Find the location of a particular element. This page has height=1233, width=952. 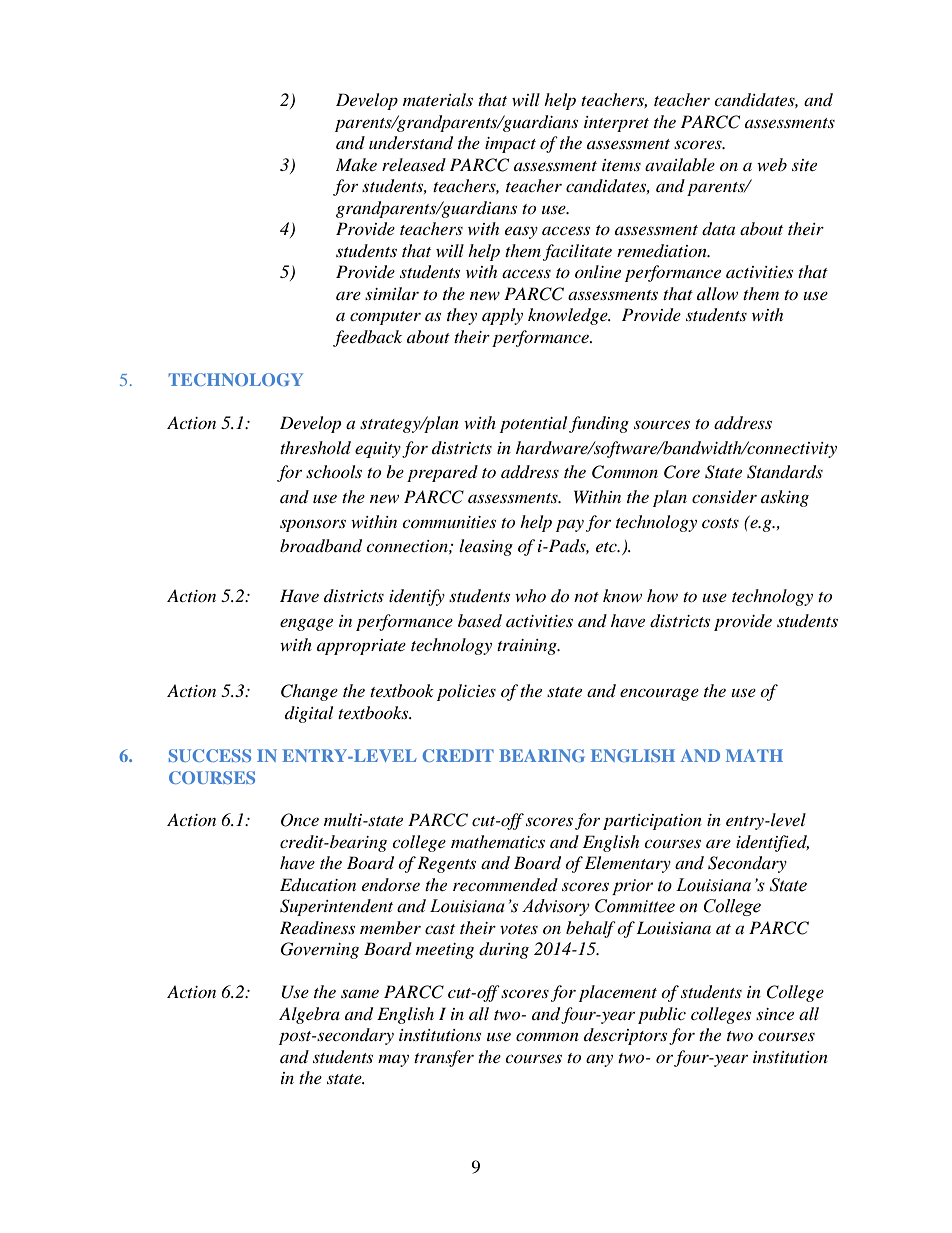

broadband is located at coordinates (321, 546).
